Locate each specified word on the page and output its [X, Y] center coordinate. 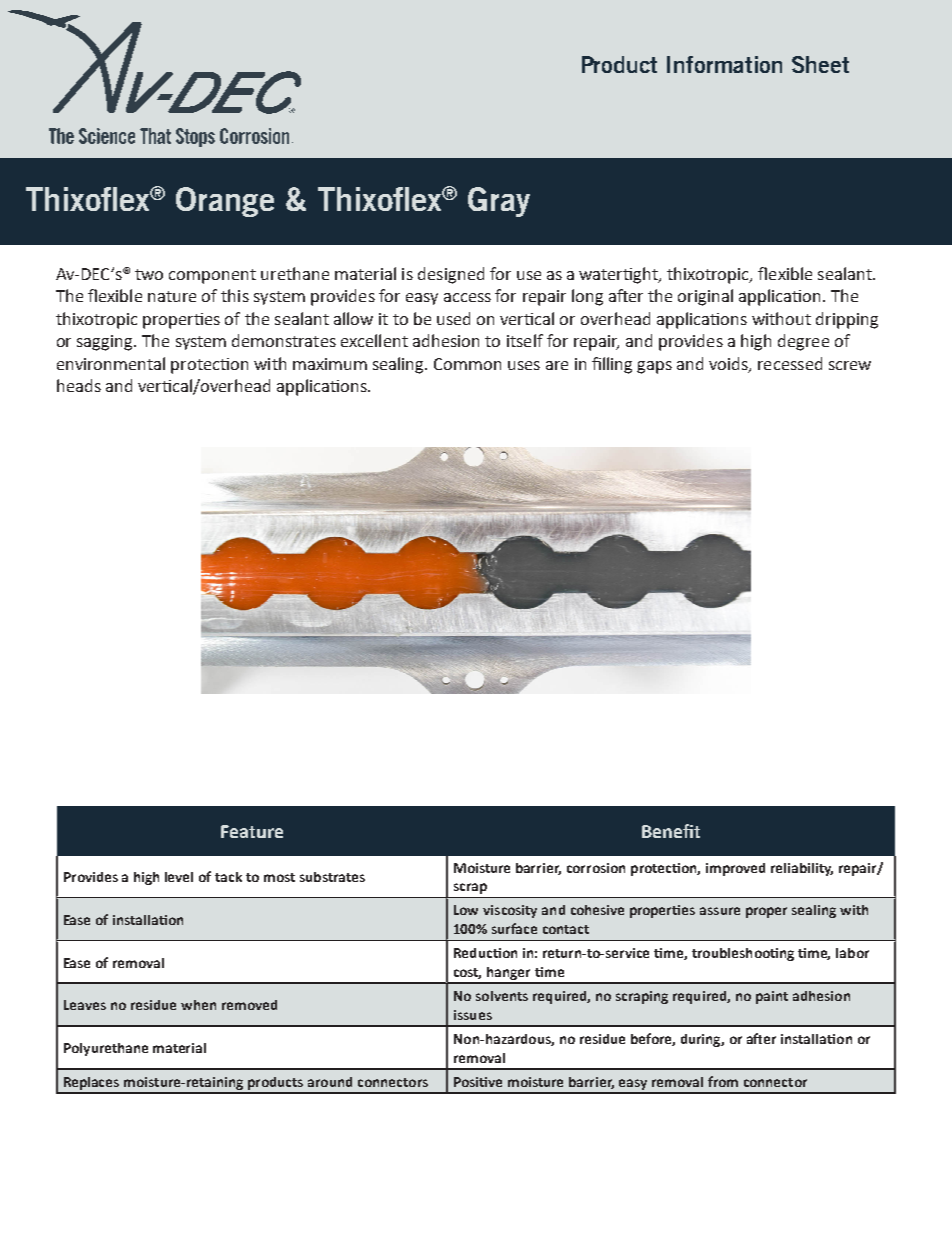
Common [467, 364]
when [198, 1005]
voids [729, 364]
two [149, 274]
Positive [478, 1082]
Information [724, 64]
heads [79, 385]
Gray [499, 202]
